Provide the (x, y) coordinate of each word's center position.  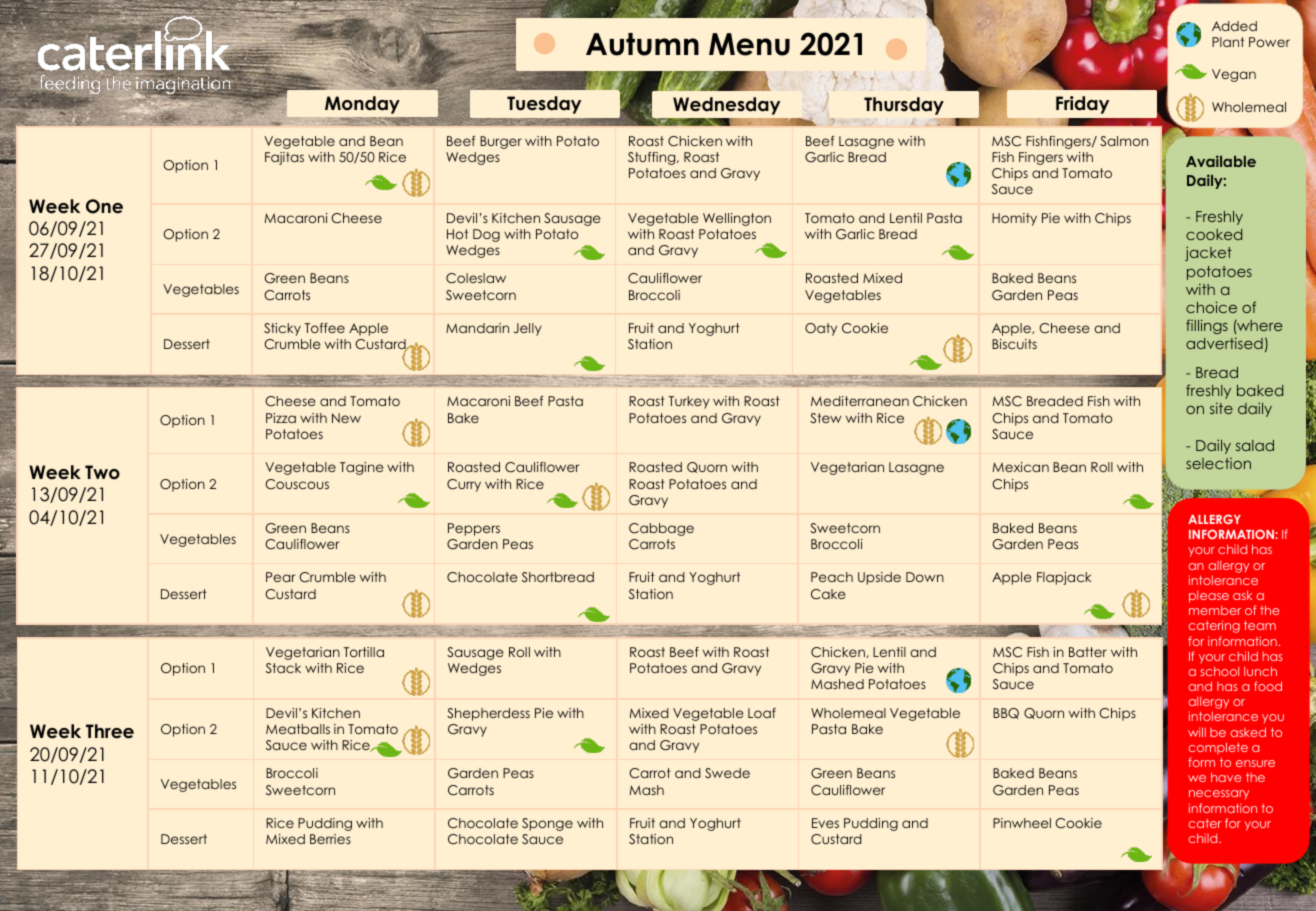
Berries (330, 839)
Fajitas (284, 158)
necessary (1219, 794)
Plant (1228, 42)
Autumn (642, 44)
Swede (727, 773)
